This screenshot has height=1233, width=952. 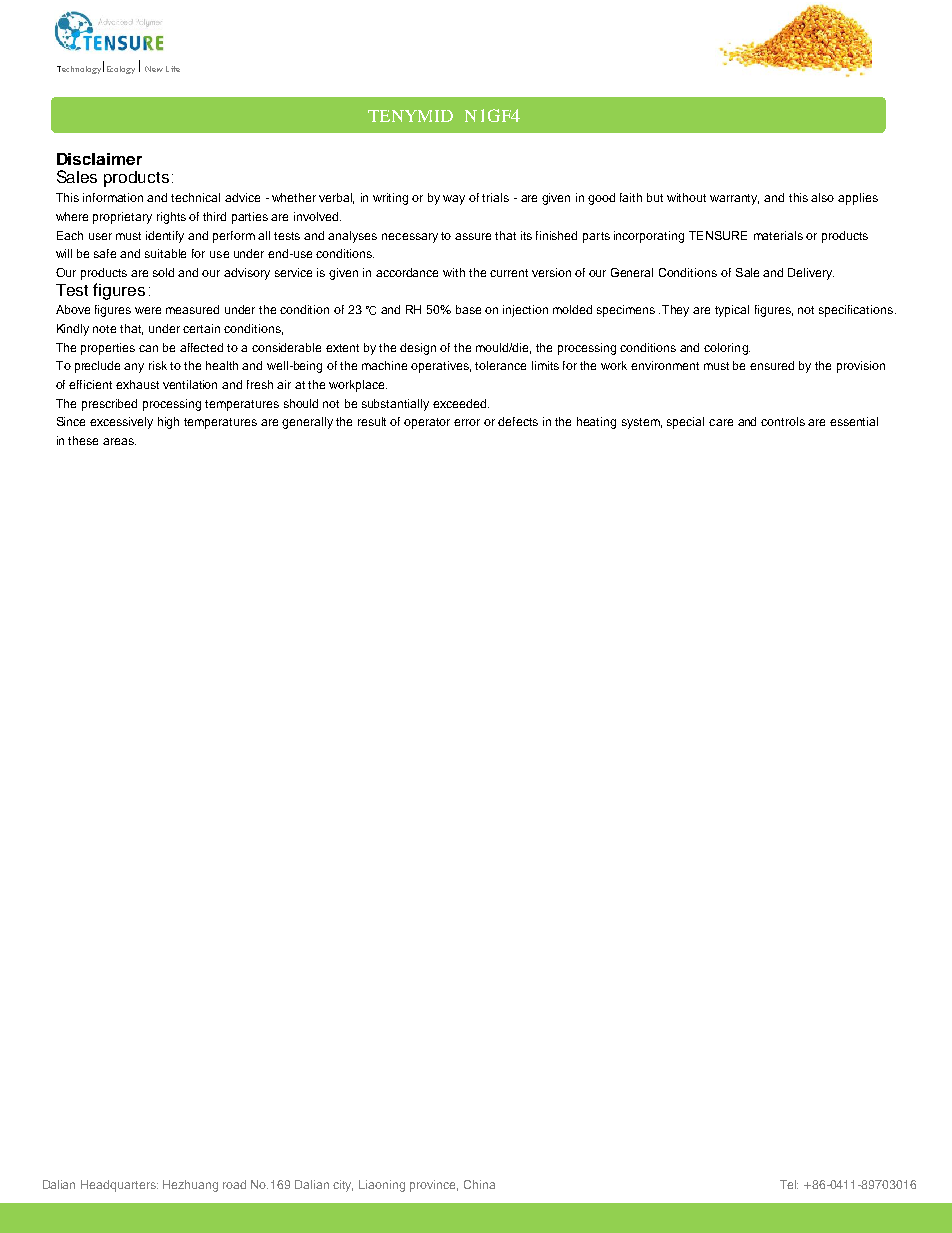 I want to click on controls, so click(x=783, y=421).
